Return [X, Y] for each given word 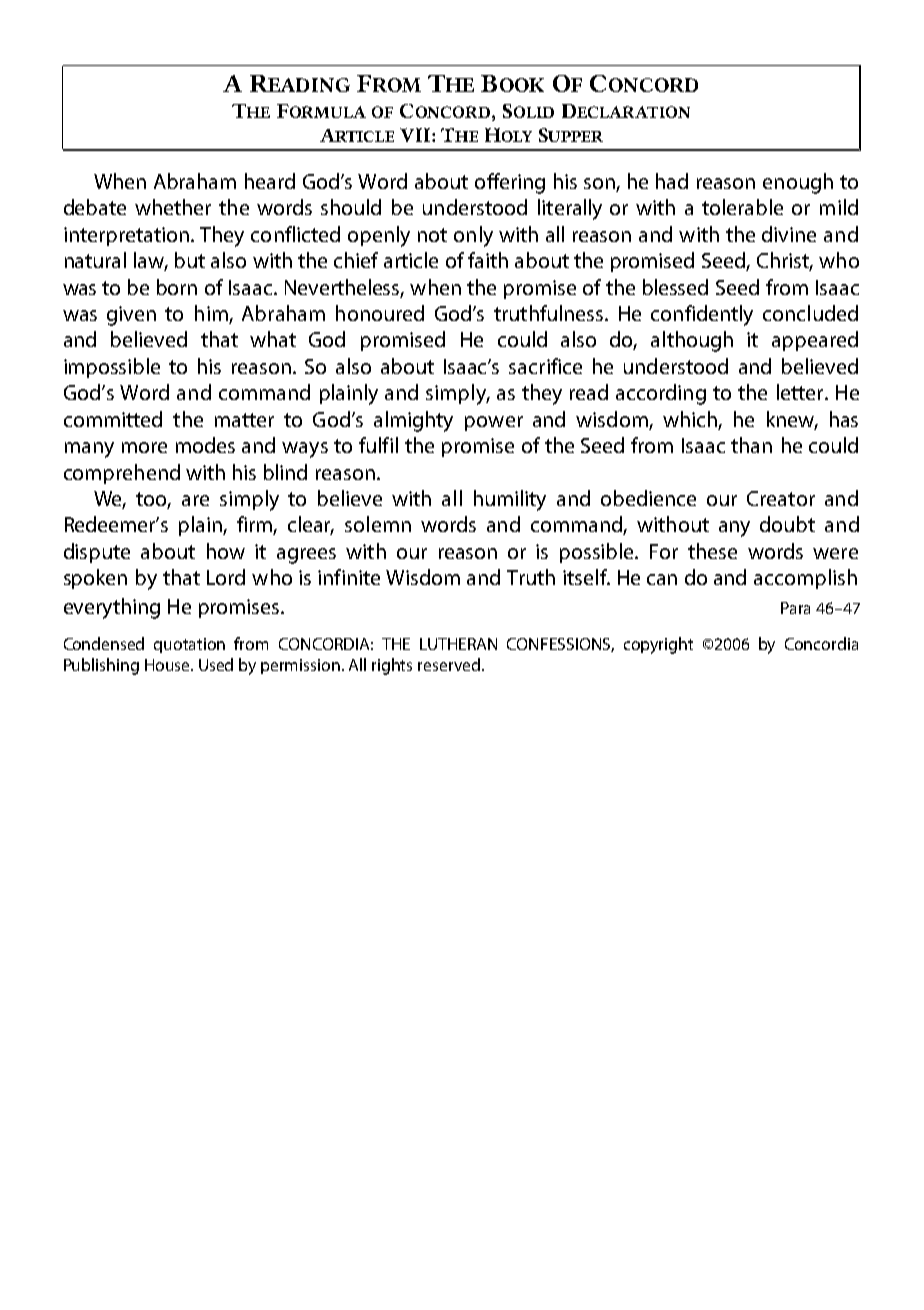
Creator [781, 498]
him [211, 313]
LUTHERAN [458, 644]
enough [798, 183]
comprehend [122, 474]
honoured [380, 313]
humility [510, 500]
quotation [189, 645]
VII [416, 135]
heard [270, 181]
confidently [702, 315]
